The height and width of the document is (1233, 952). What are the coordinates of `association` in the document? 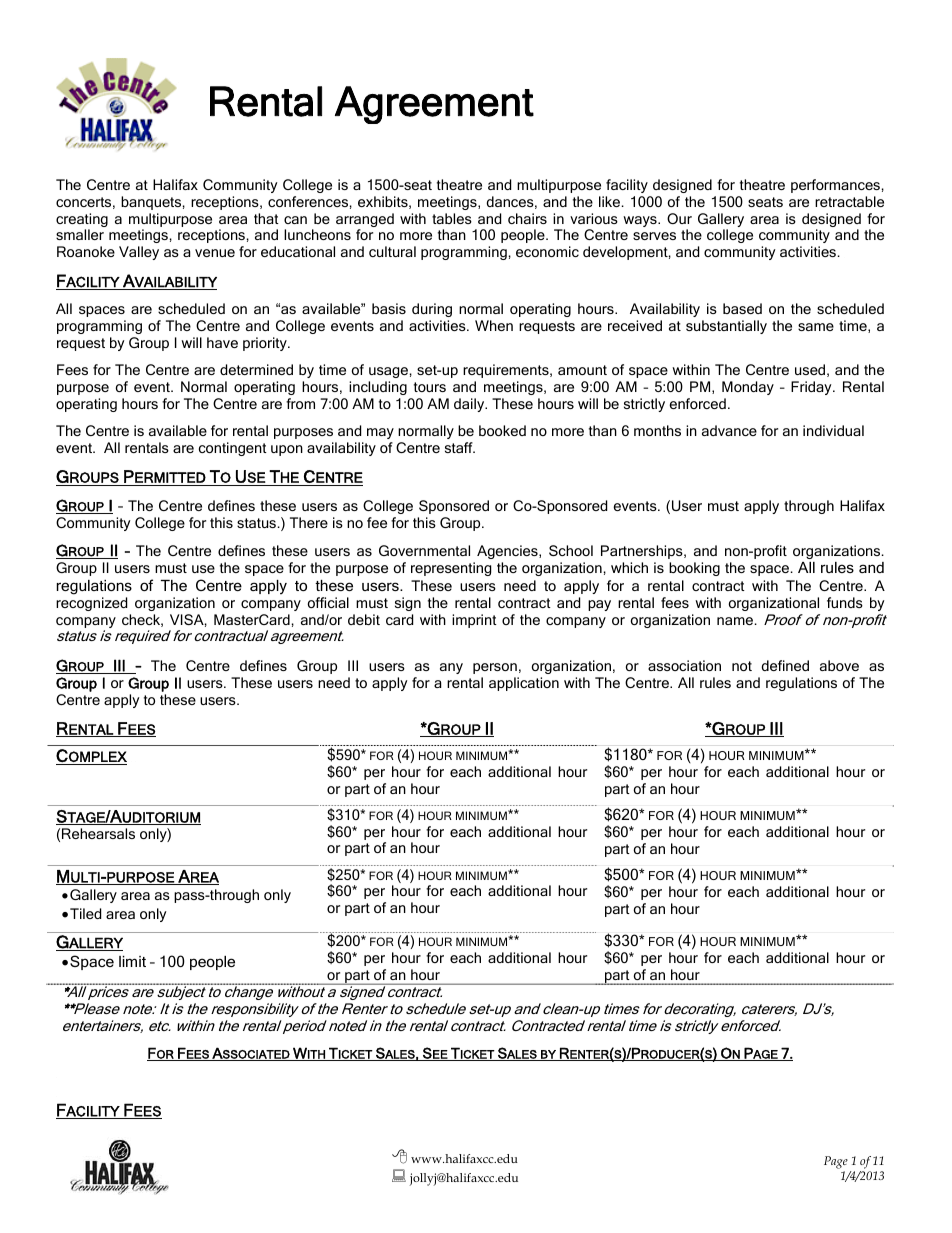 It's located at (684, 665).
